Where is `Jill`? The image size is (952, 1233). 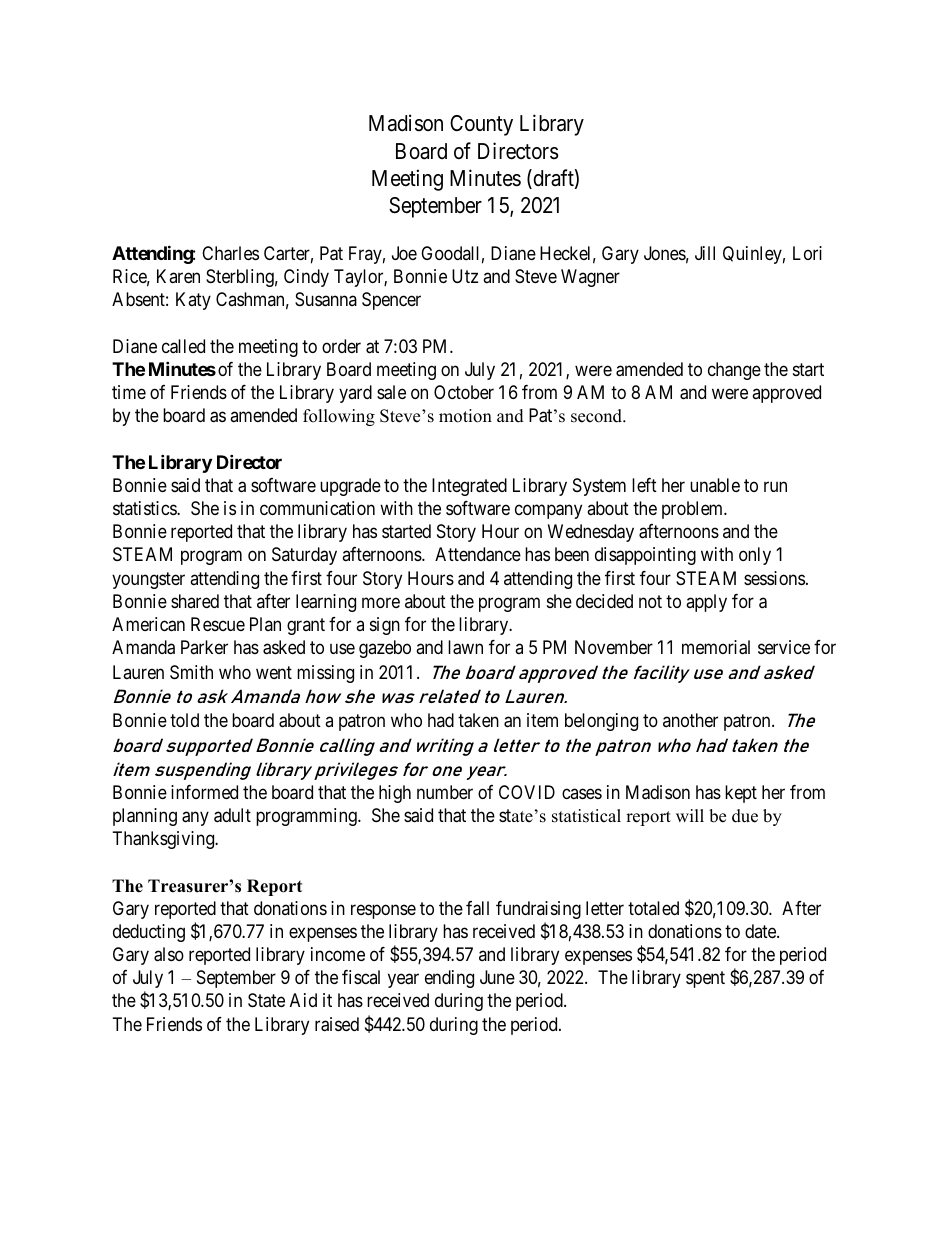
Jill is located at coordinates (705, 253).
